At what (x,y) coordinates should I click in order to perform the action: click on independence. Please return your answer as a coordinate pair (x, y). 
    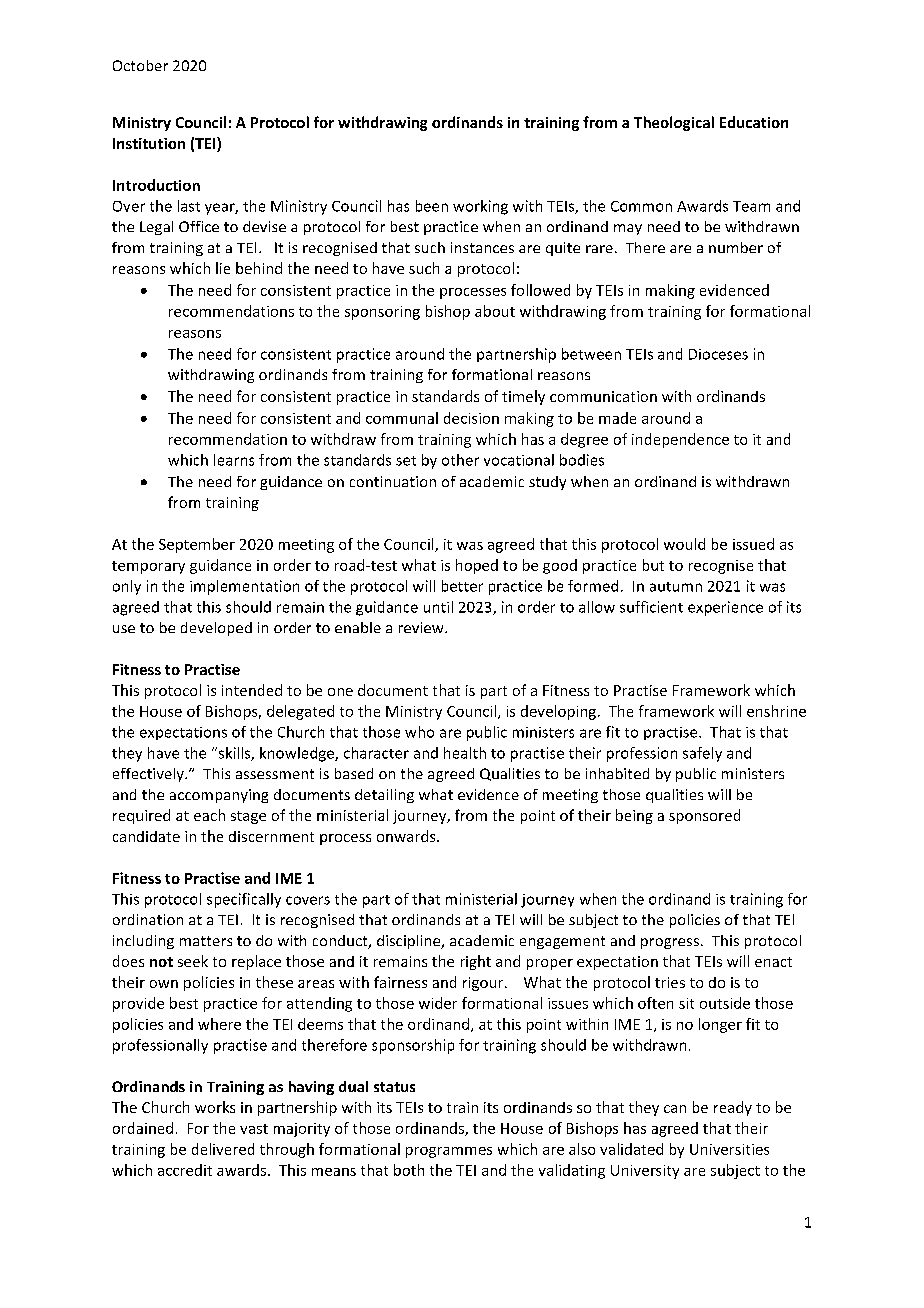
    Looking at the image, I should click on (680, 440).
